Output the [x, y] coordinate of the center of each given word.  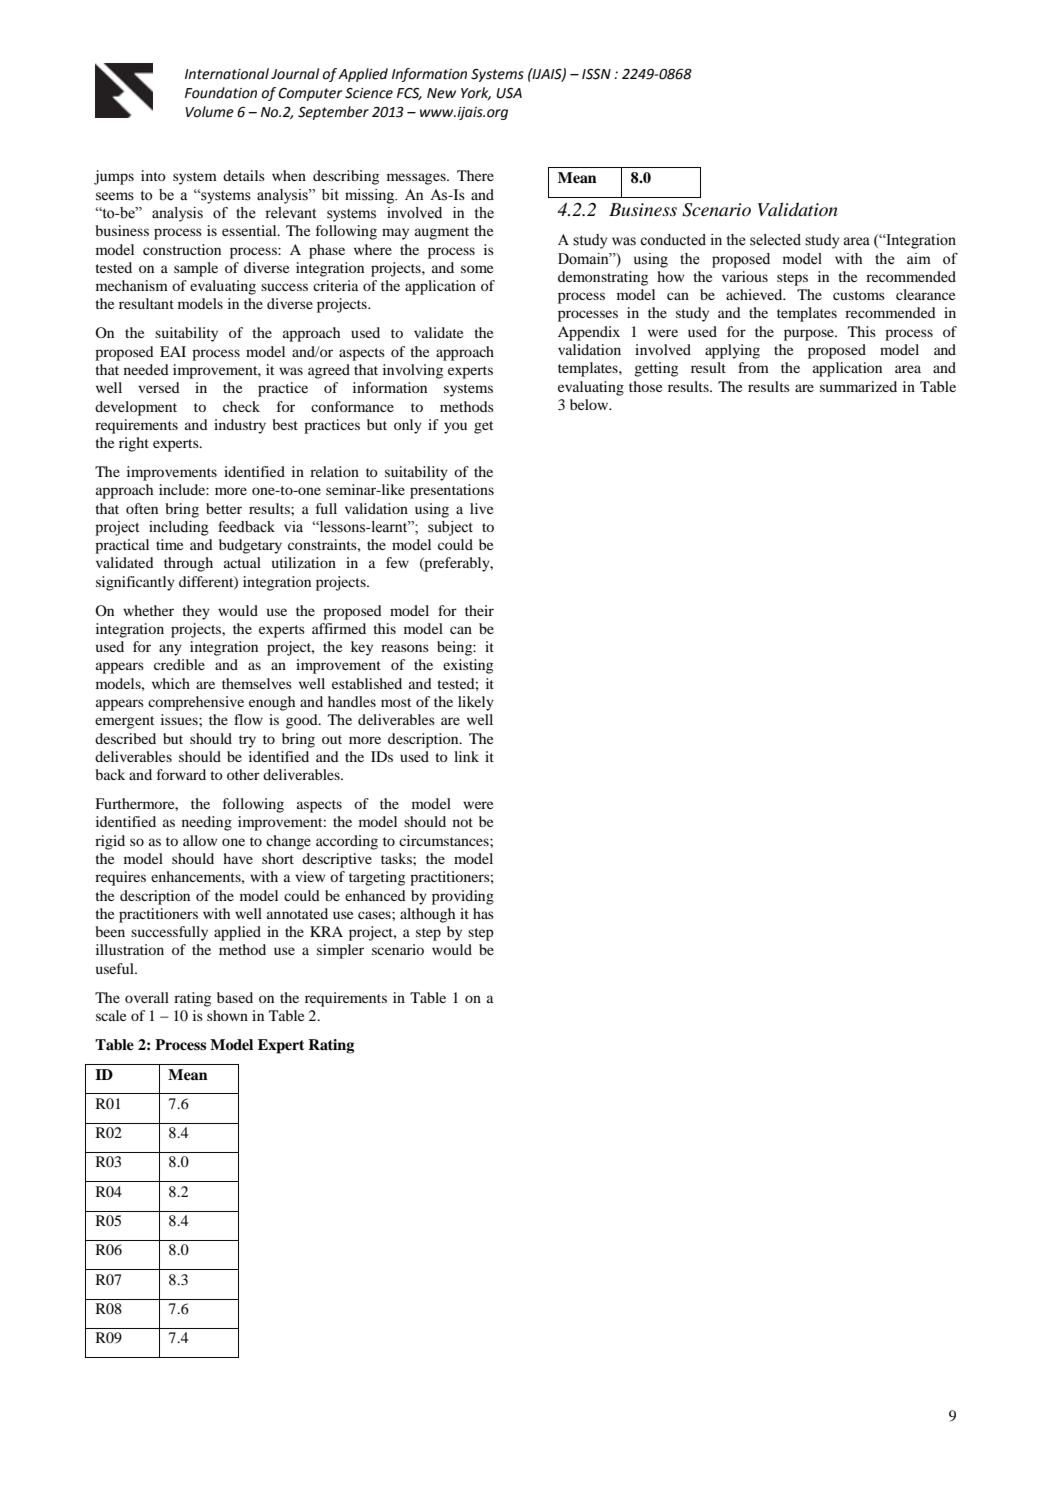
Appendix [589, 333]
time [169, 544]
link [466, 756]
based [235, 997]
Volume [209, 112]
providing [463, 897]
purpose [810, 335]
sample [196, 269]
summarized [858, 386]
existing [468, 666]
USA [509, 93]
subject [450, 528]
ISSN [596, 74]
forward [181, 774]
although [427, 915]
